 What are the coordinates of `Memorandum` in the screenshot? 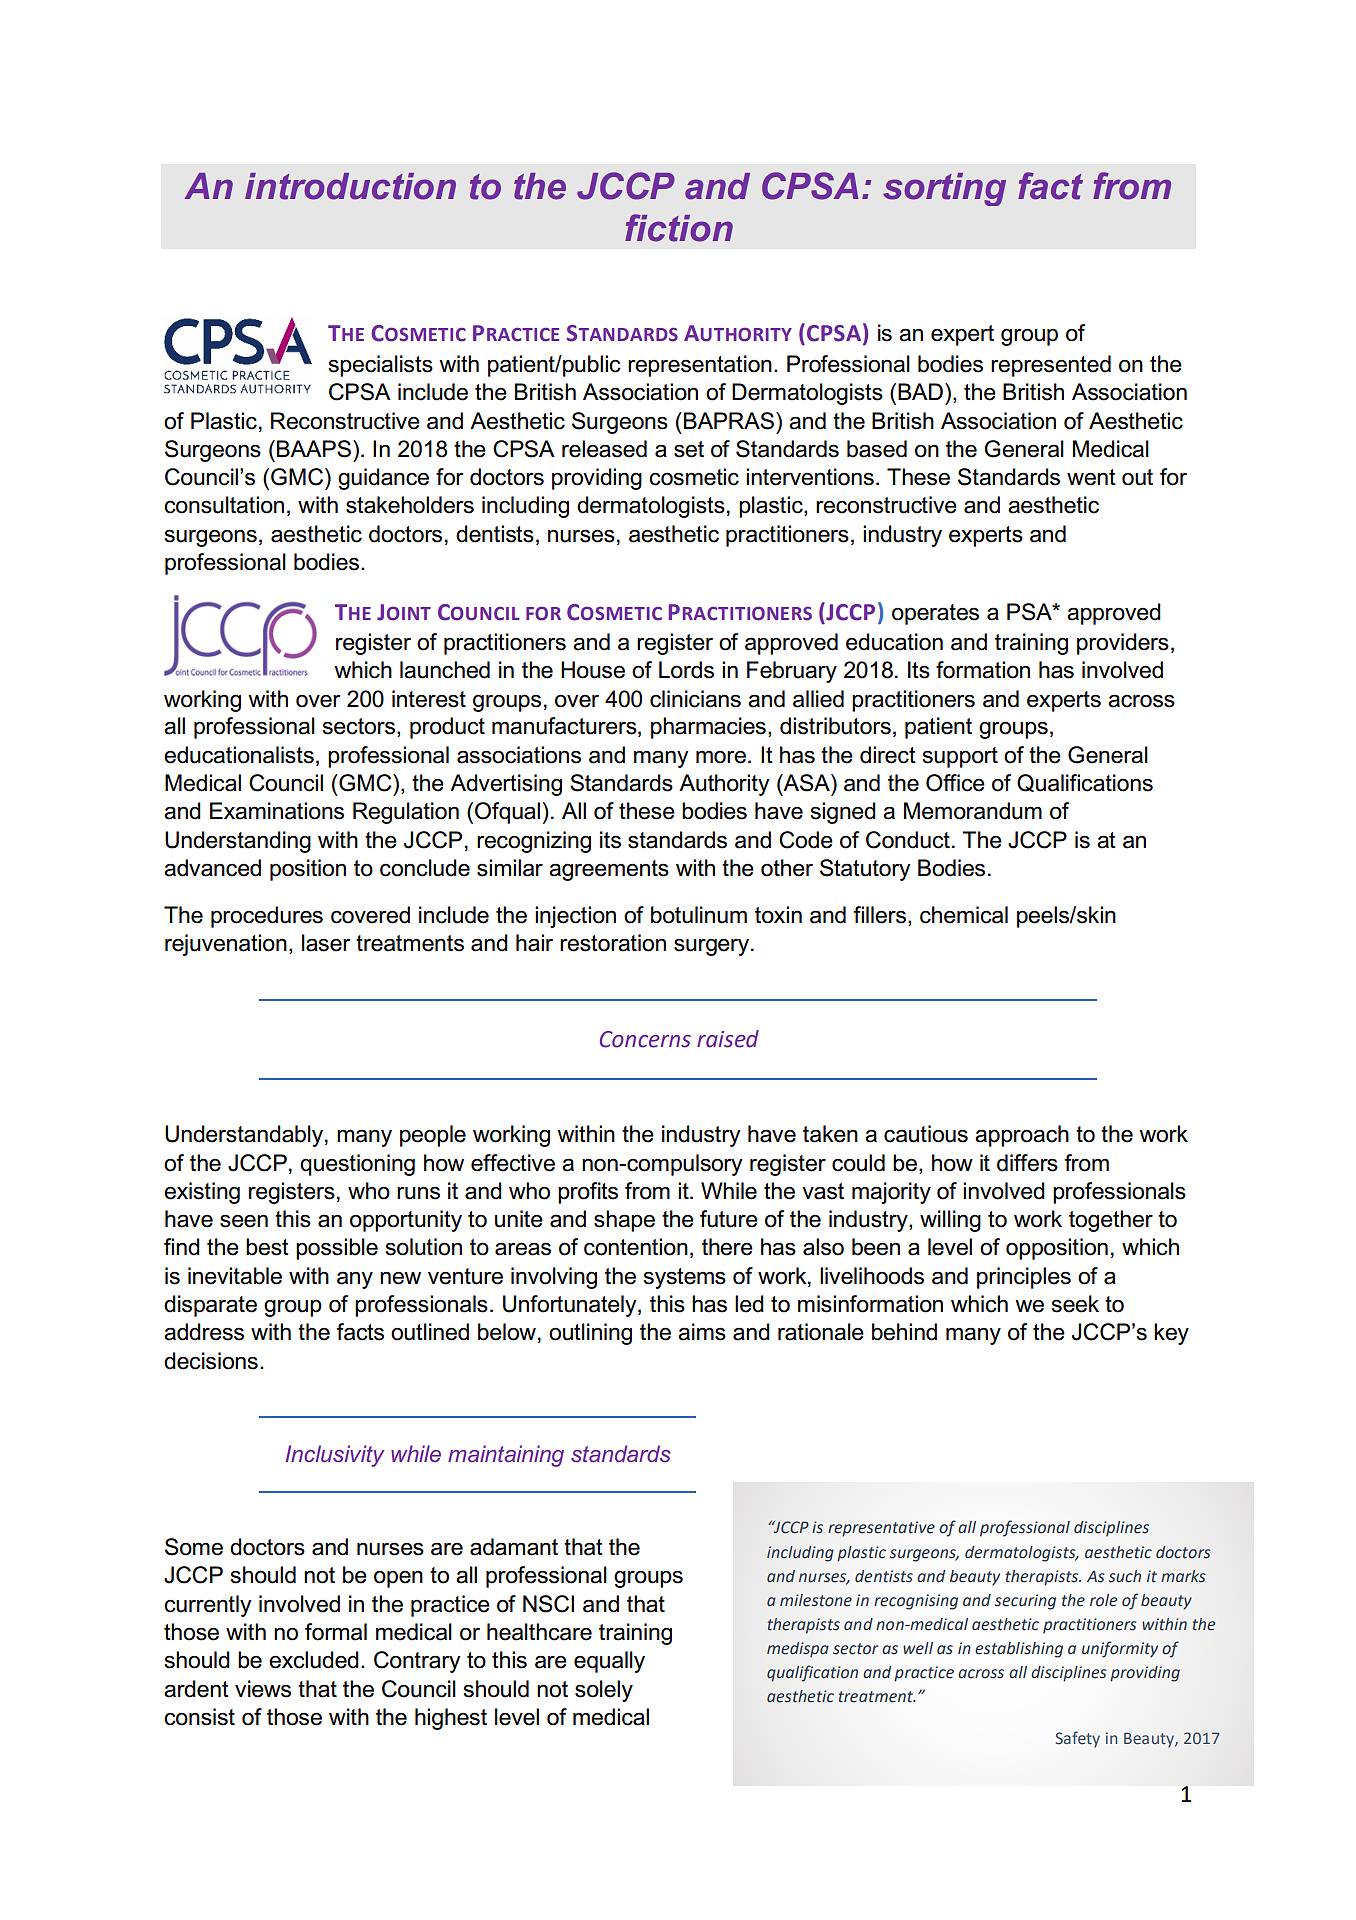 It's located at (973, 811).
